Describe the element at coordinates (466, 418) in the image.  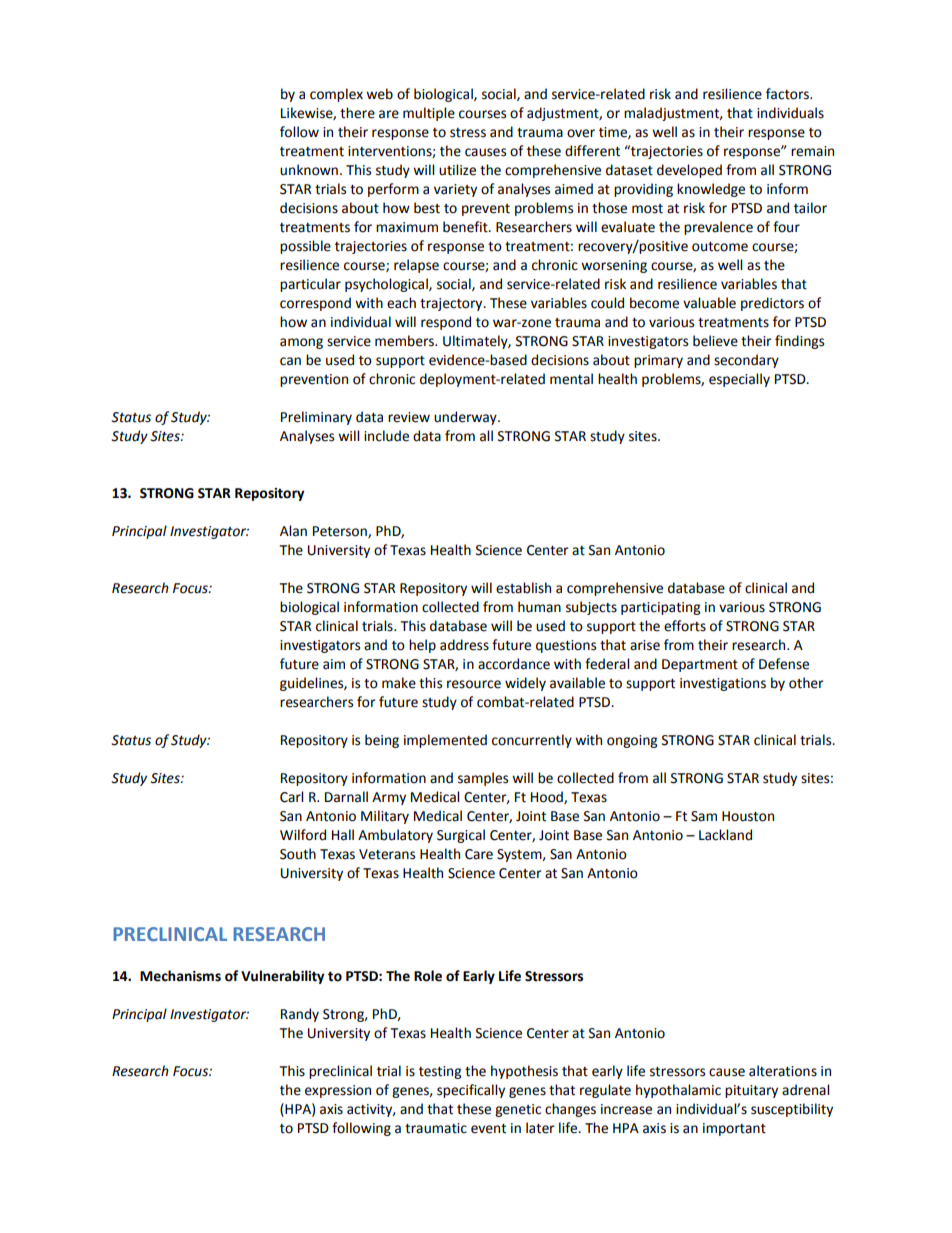
I see `underway` at that location.
